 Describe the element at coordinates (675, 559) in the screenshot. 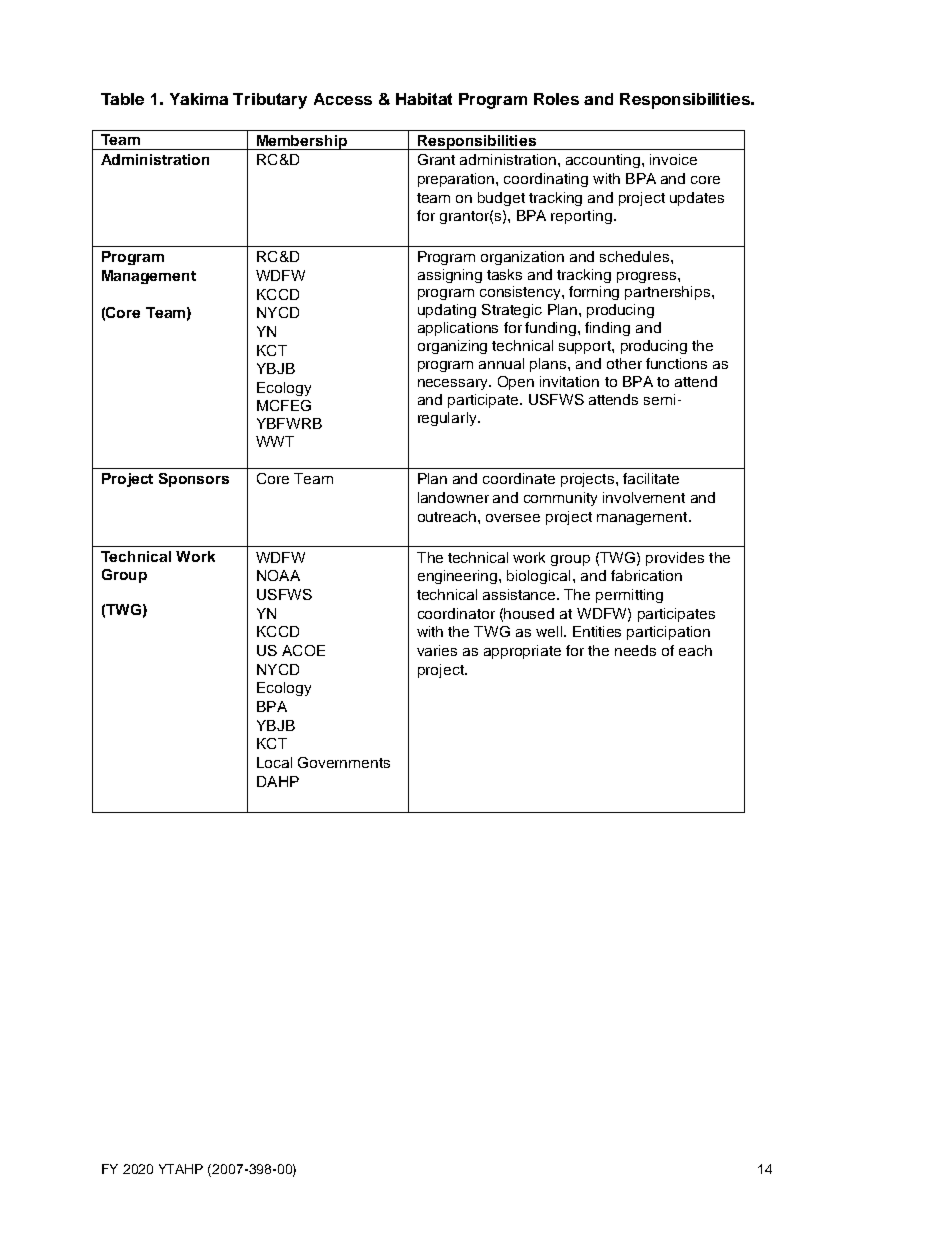

I see `provides` at that location.
